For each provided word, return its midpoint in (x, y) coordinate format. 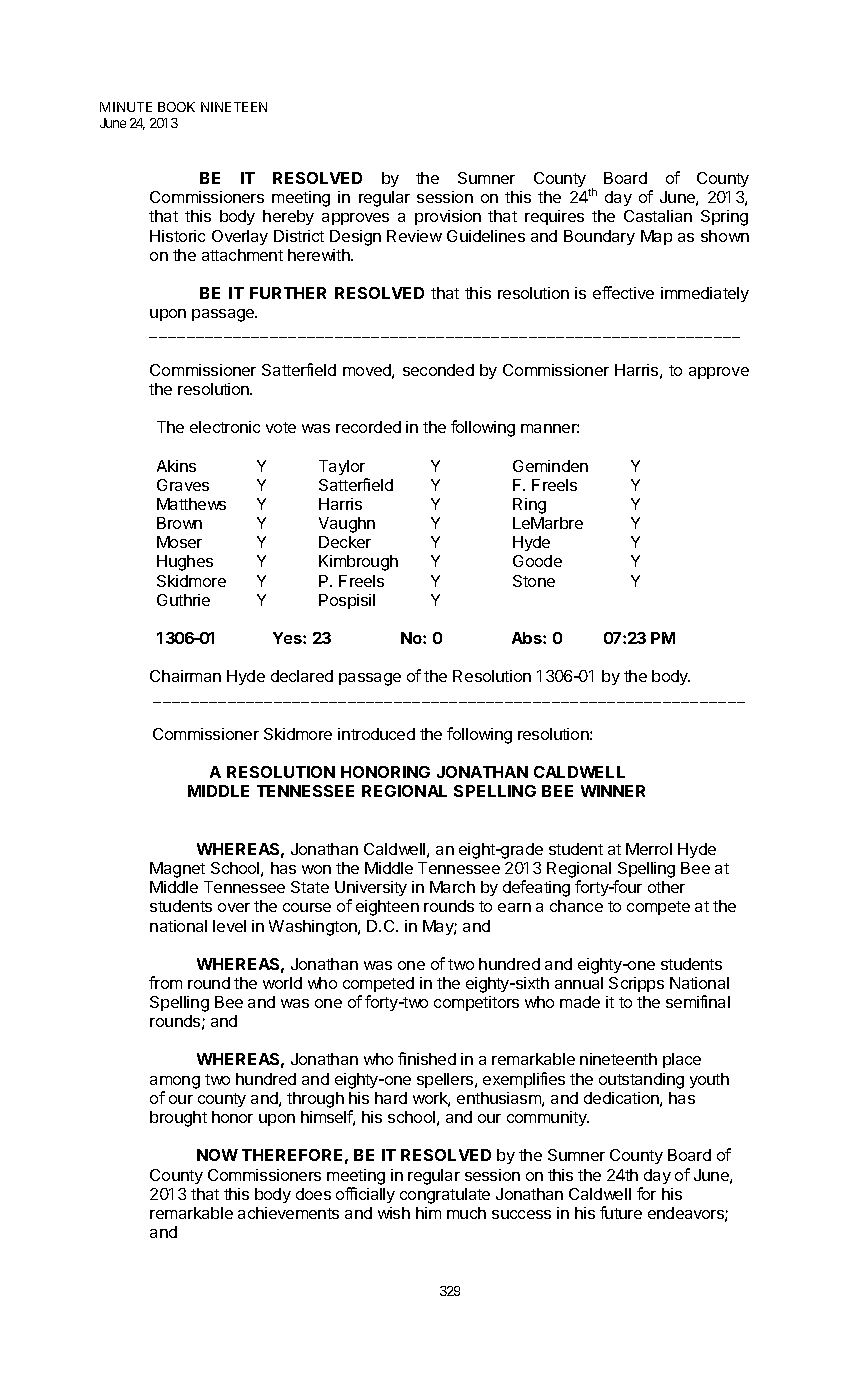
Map (656, 237)
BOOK (176, 107)
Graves (183, 485)
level (229, 926)
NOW (217, 1155)
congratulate (445, 1196)
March (452, 887)
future (621, 1212)
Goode (537, 561)
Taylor (342, 467)
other (666, 887)
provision (448, 217)
